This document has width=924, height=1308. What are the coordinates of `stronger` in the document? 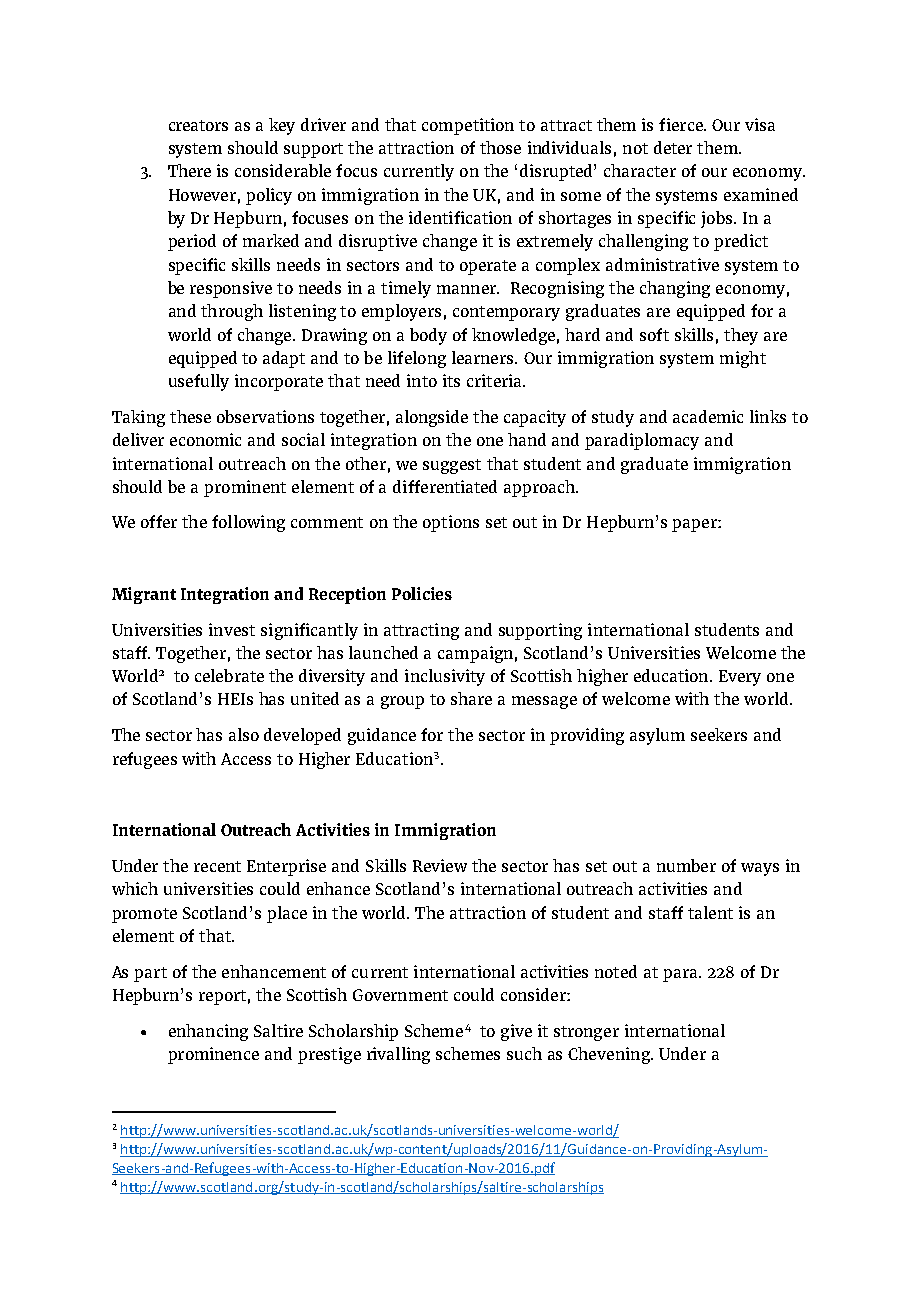 It's located at (586, 1033).
